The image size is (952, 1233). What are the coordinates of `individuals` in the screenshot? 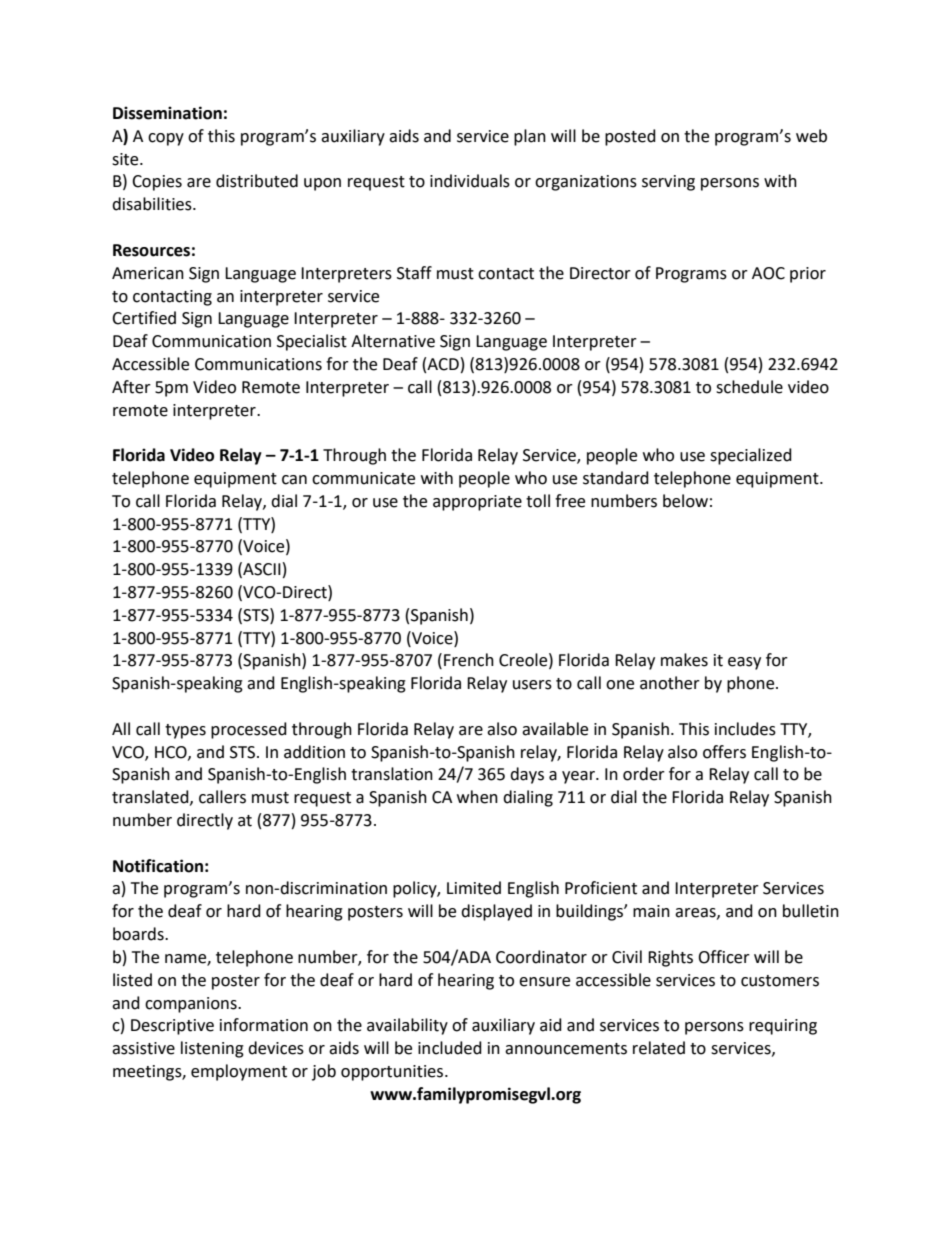 It's located at (470, 181).
